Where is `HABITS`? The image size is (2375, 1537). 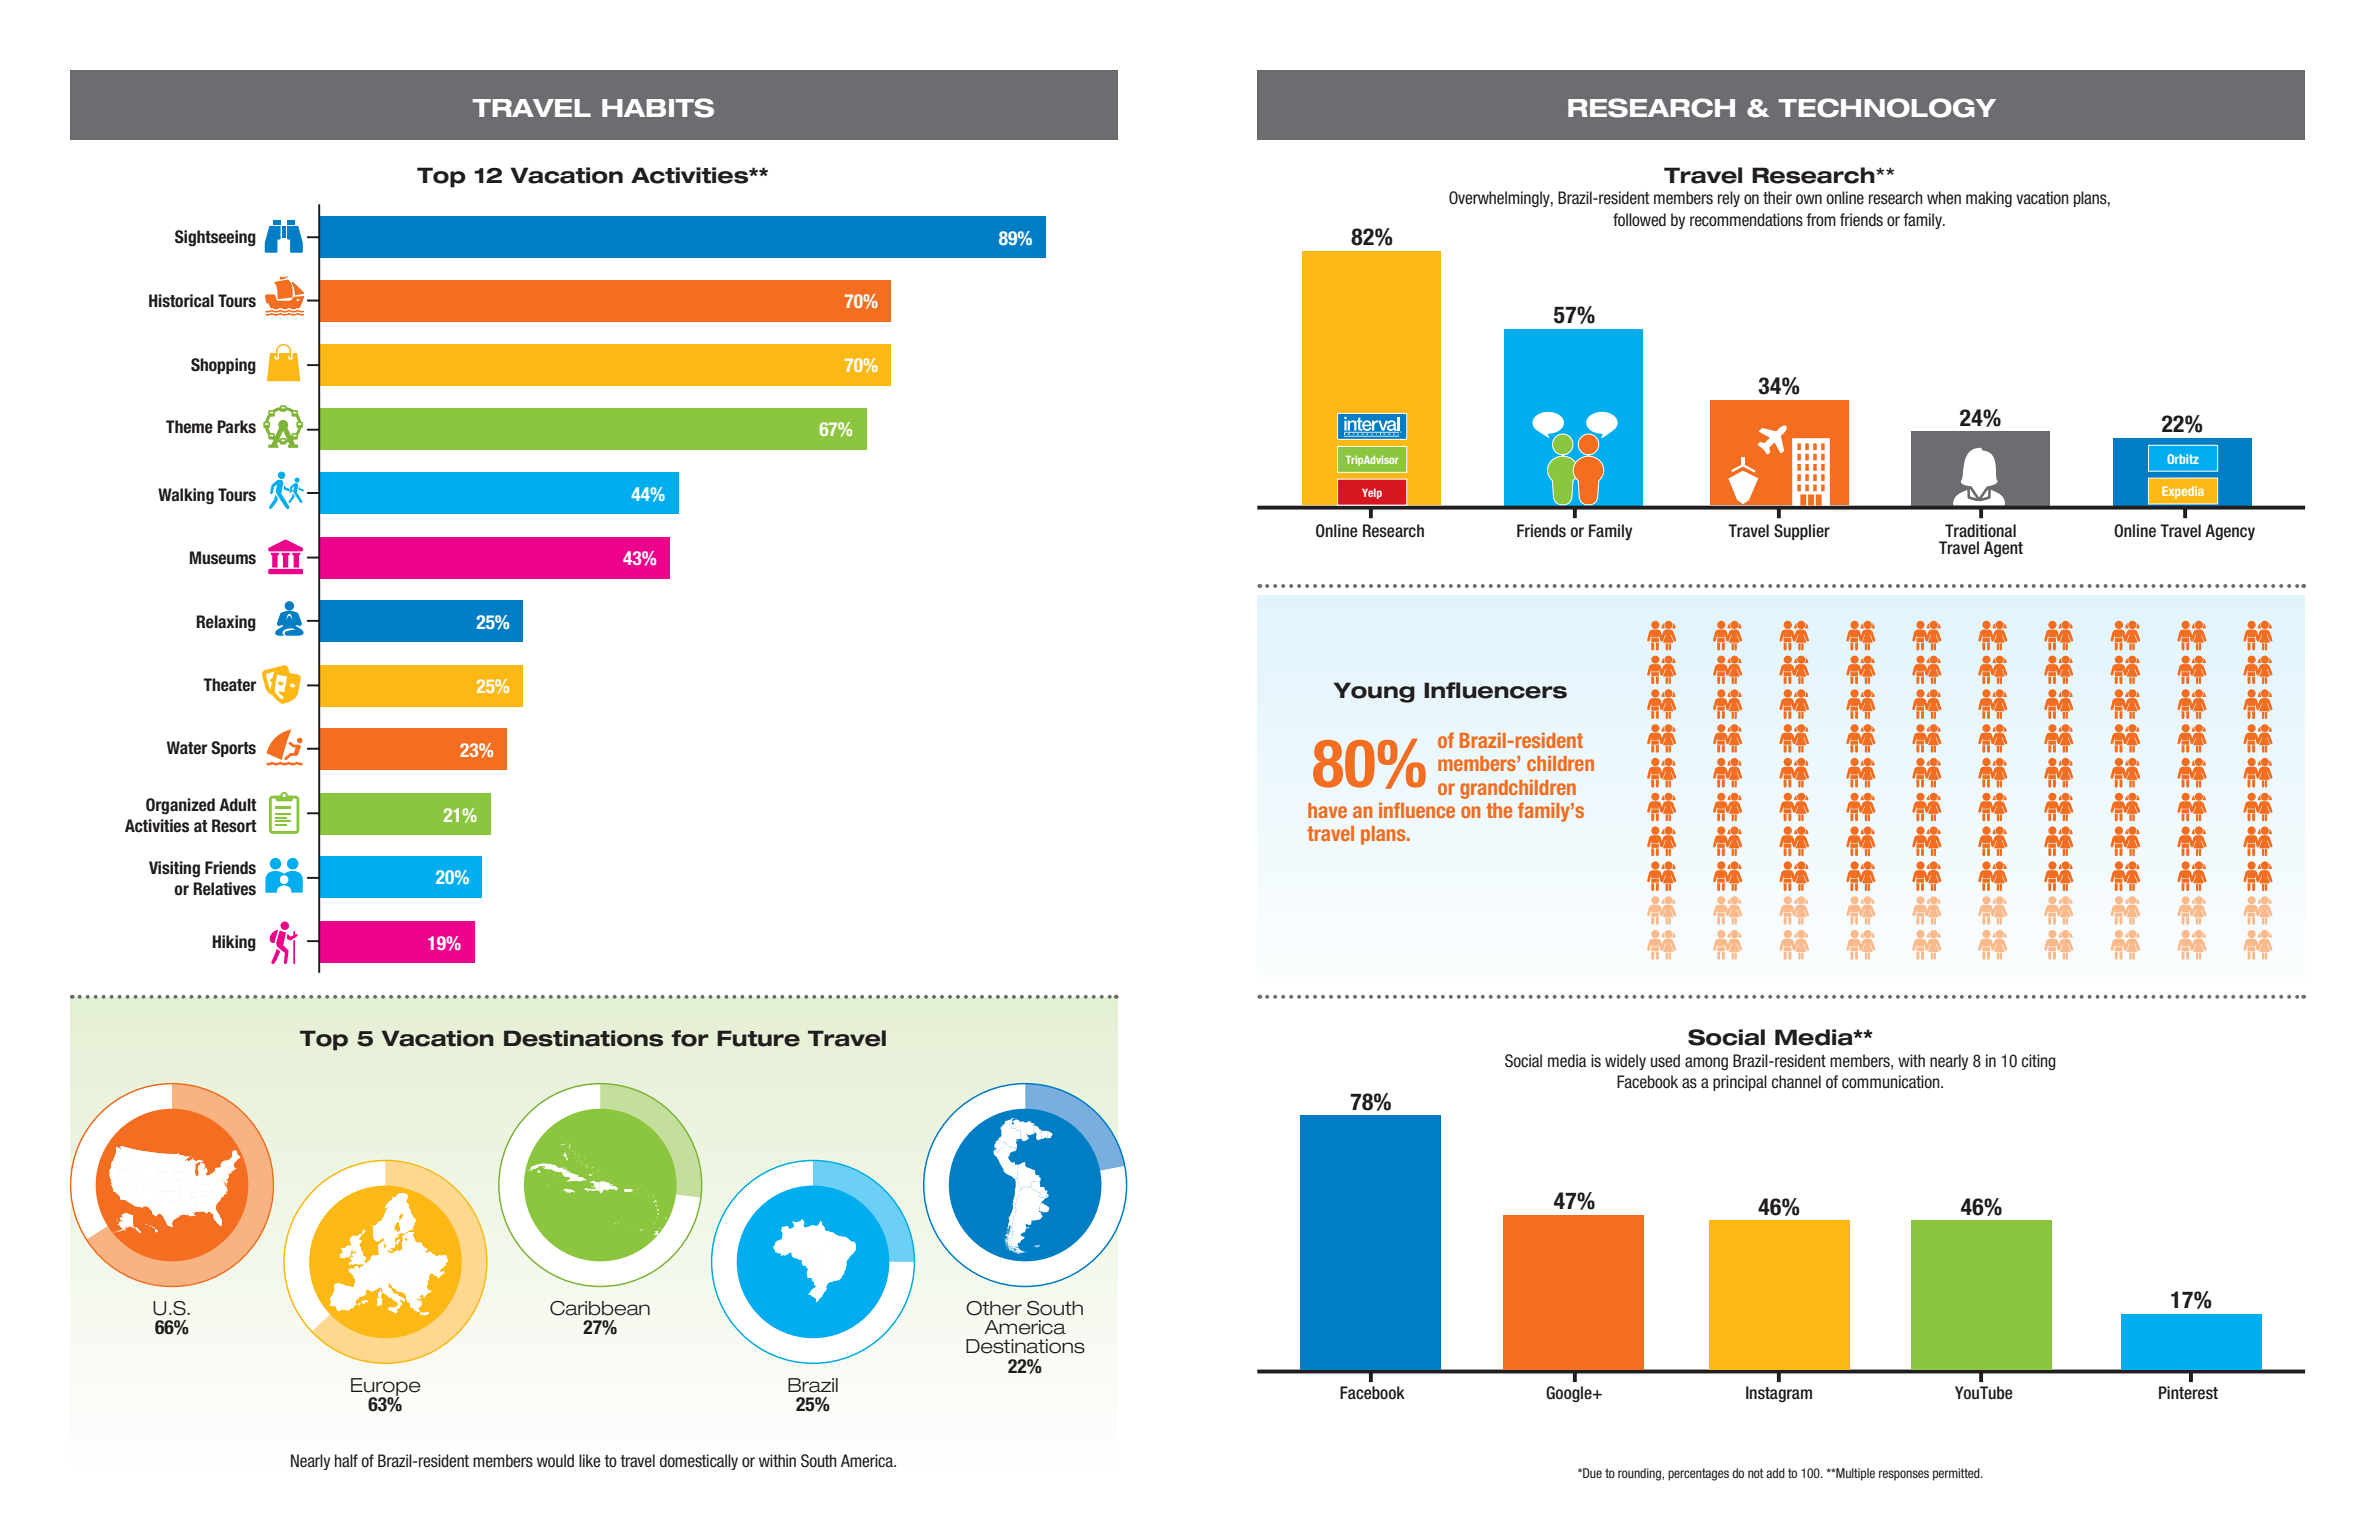
HABITS is located at coordinates (658, 108).
